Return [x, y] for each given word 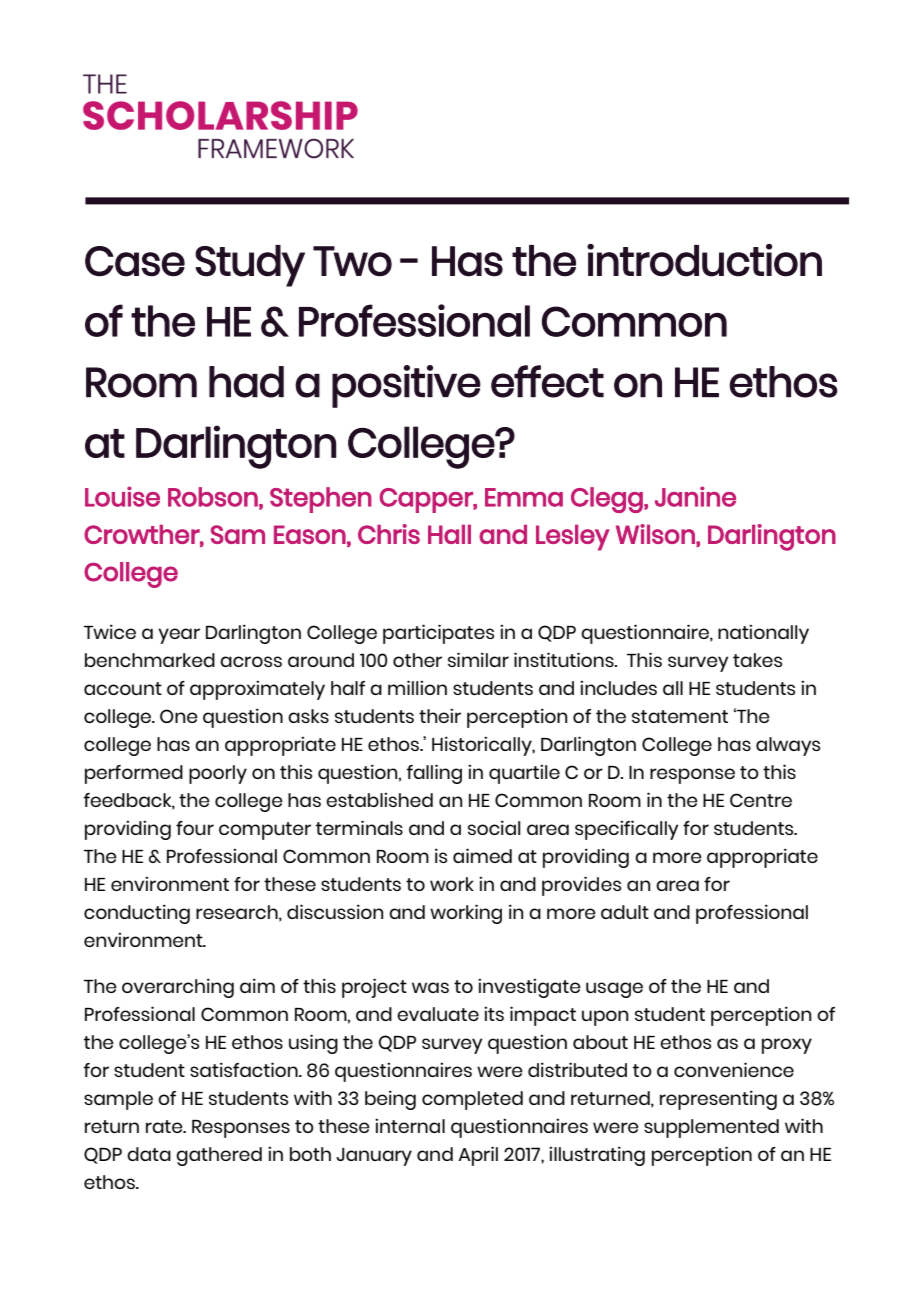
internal [410, 1126]
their [440, 716]
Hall [449, 534]
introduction [704, 260]
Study [250, 266]
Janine [695, 496]
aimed [482, 855]
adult [625, 912]
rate [165, 1126]
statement [680, 716]
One [179, 716]
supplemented [711, 1128]
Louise [122, 496]
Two [352, 261]
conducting [137, 914]
